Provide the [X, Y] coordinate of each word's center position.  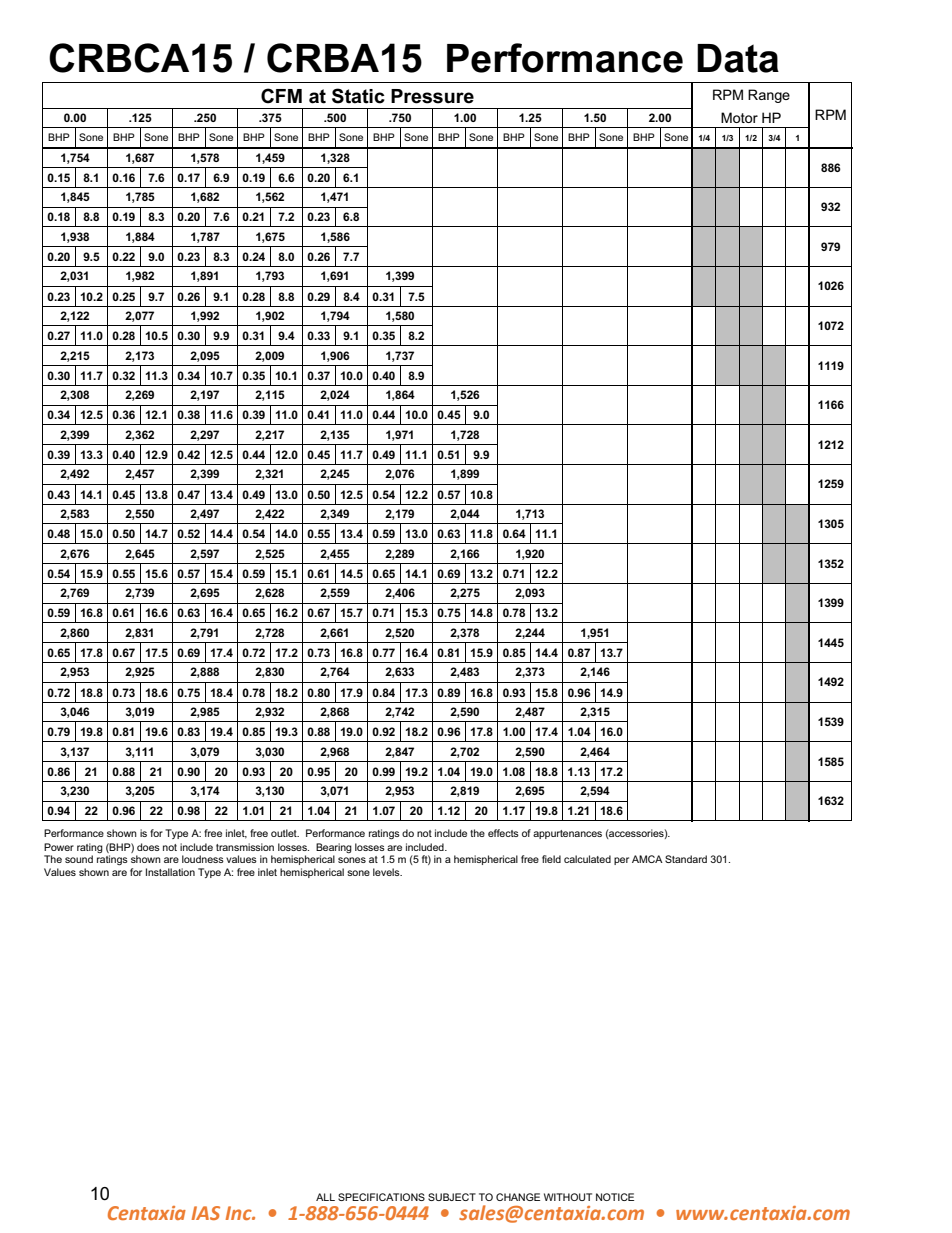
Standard [686, 859]
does [148, 847]
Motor [739, 117]
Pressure [432, 96]
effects [503, 833]
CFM [281, 96]
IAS [206, 1213]
